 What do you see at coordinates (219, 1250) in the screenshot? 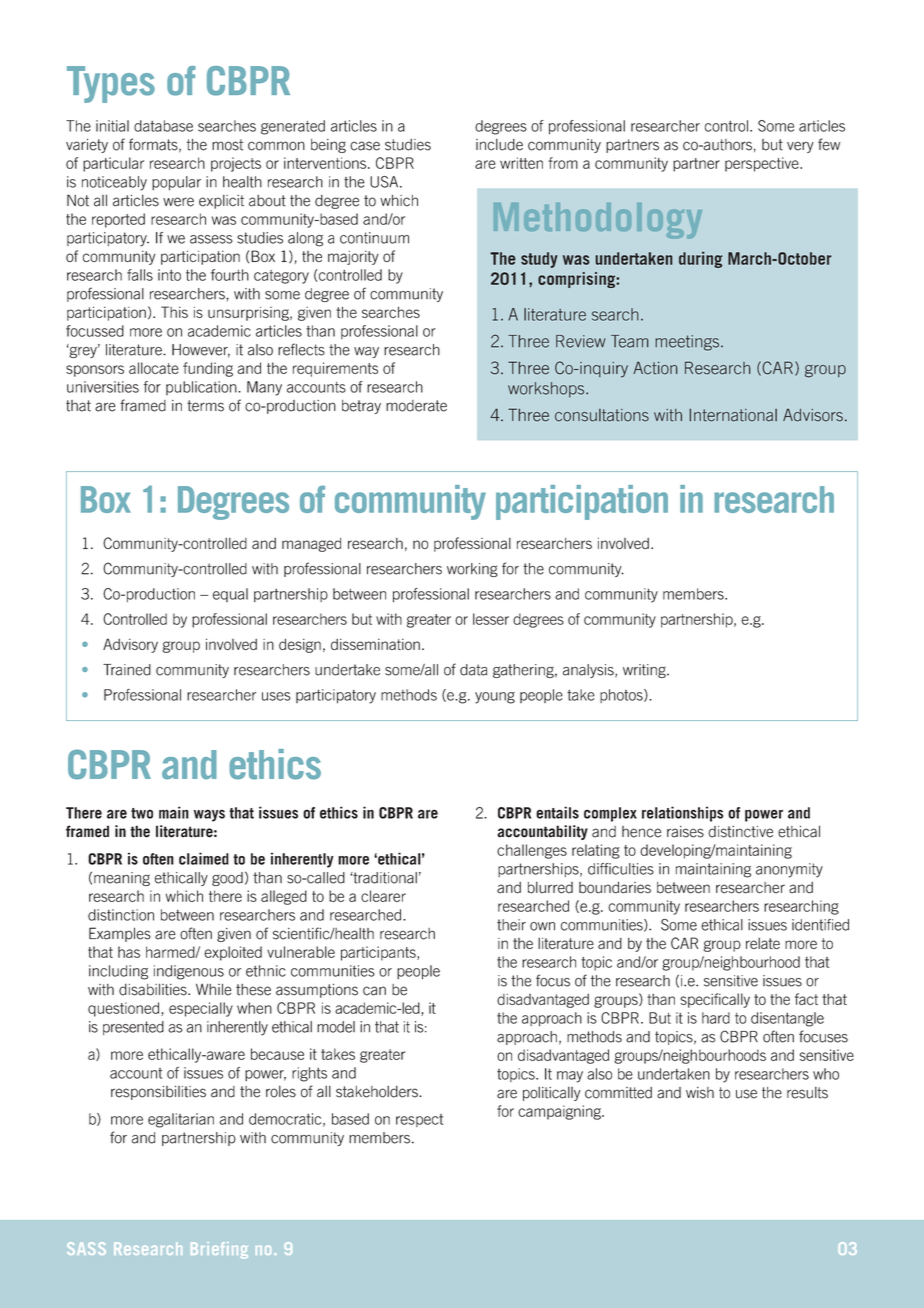
I see `Briefing` at bounding box center [219, 1250].
